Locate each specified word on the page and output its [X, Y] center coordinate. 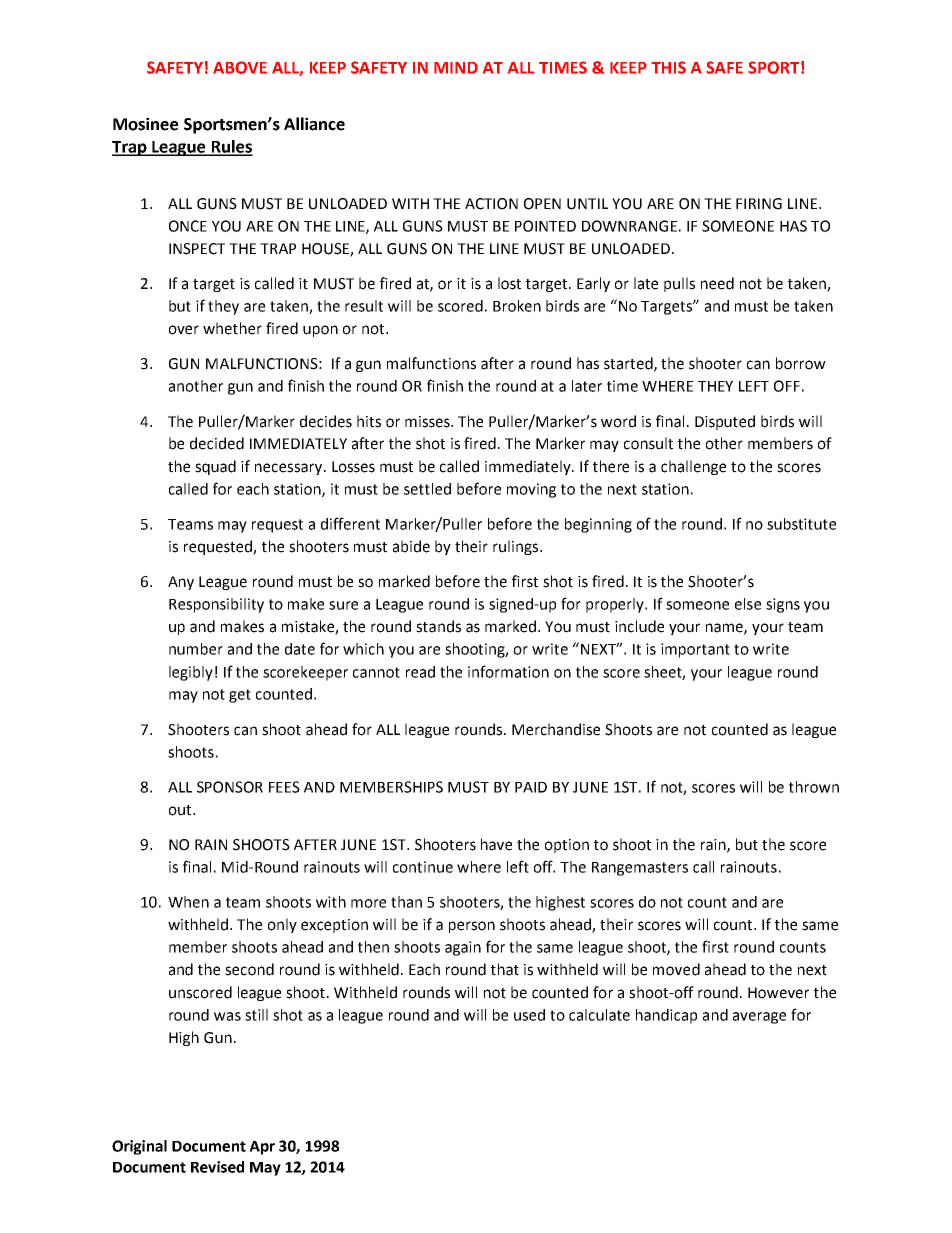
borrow [801, 363]
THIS [668, 67]
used [529, 1015]
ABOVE [240, 67]
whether [232, 328]
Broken [517, 306]
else [748, 604]
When [188, 902]
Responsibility [216, 605]
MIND [456, 68]
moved [676, 969]
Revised [217, 1167]
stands [438, 626]
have [496, 844]
